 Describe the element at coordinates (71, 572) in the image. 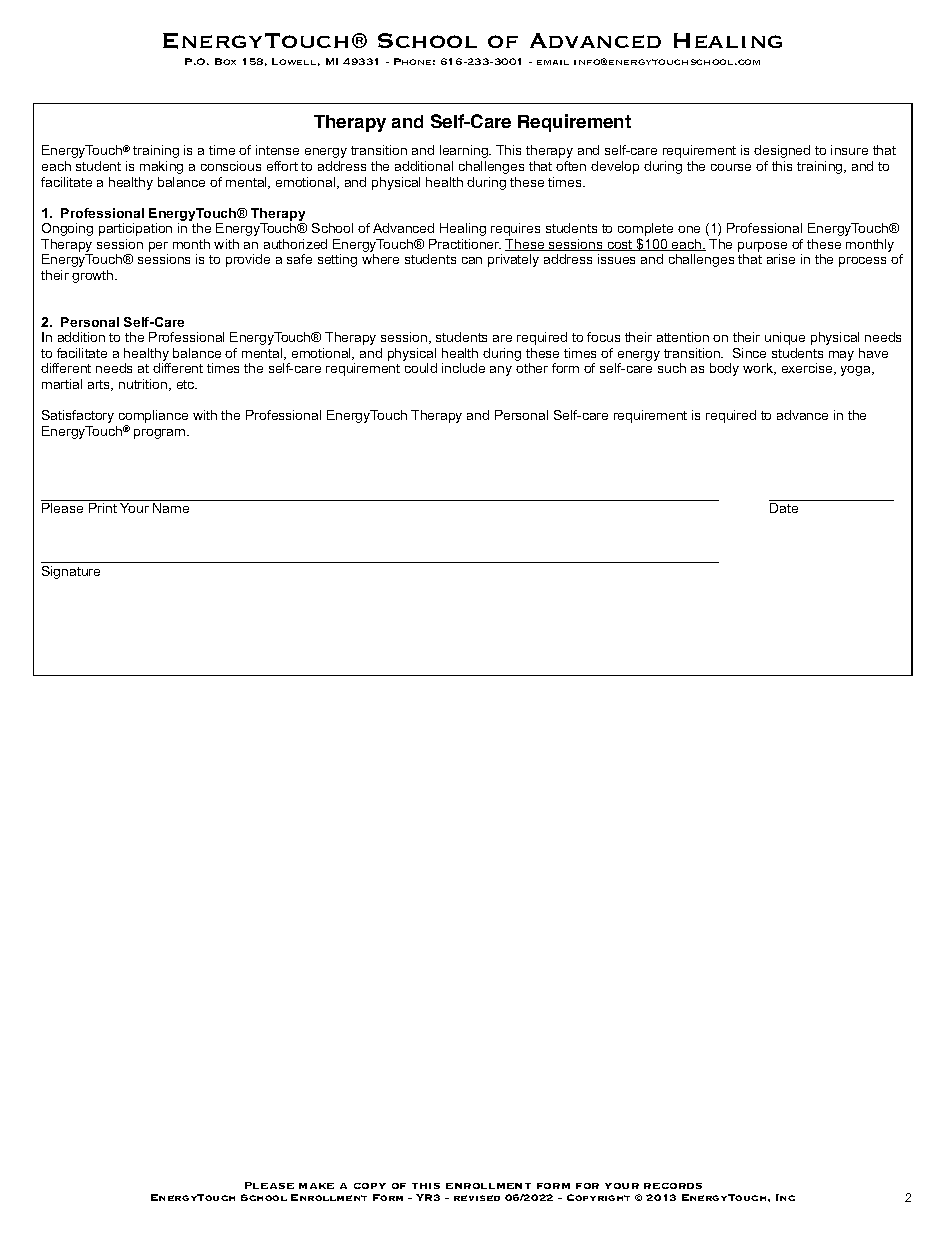

I see `Signature` at that location.
